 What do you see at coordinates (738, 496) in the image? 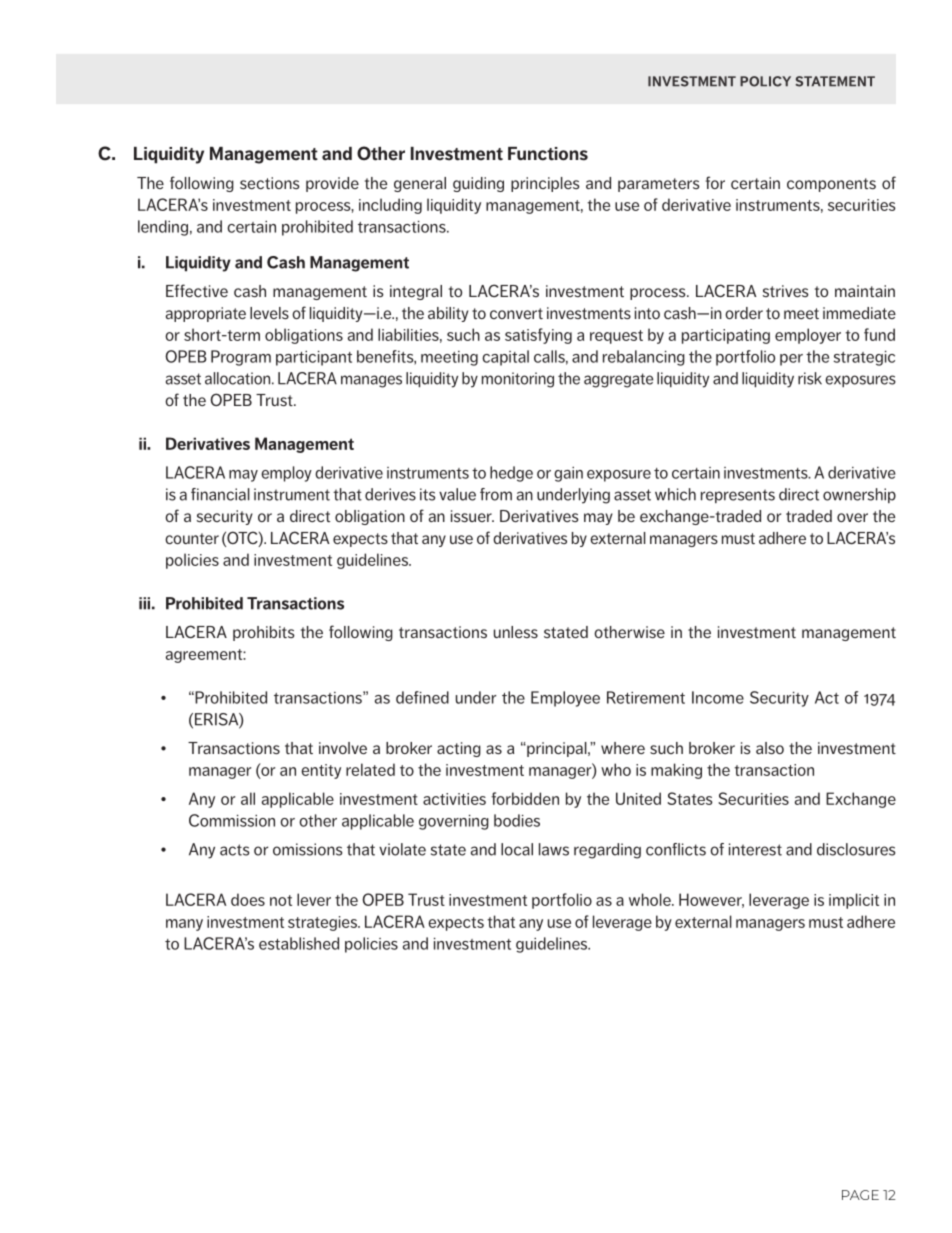
I see `represents` at bounding box center [738, 496].
